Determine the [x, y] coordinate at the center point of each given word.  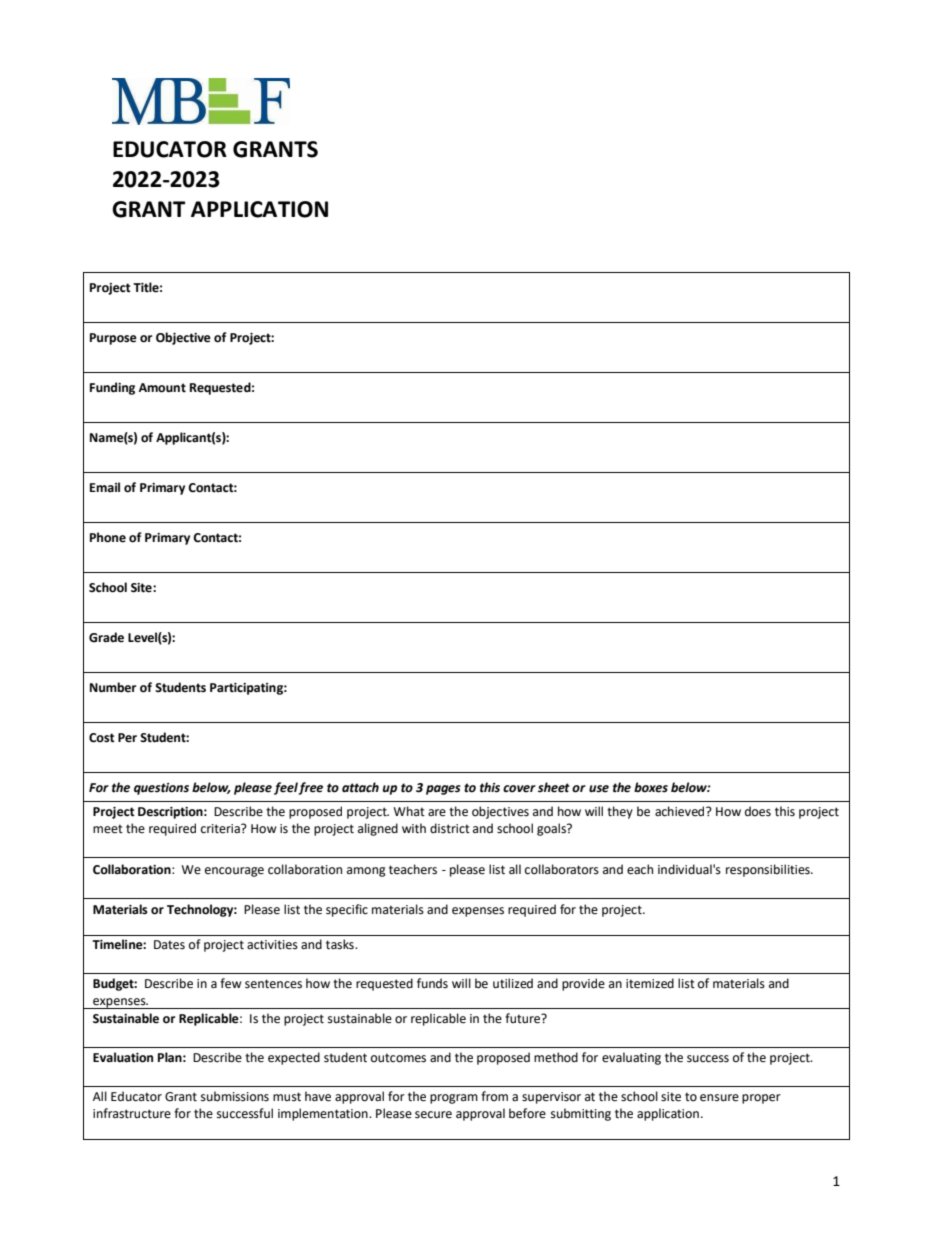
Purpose [113, 339]
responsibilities [769, 870]
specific [347, 910]
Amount [162, 388]
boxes [651, 787]
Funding [112, 388]
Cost [102, 738]
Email [105, 487]
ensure [719, 1098]
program [454, 1099]
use [599, 789]
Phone [108, 537]
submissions [235, 1096]
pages [443, 790]
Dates [169, 945]
